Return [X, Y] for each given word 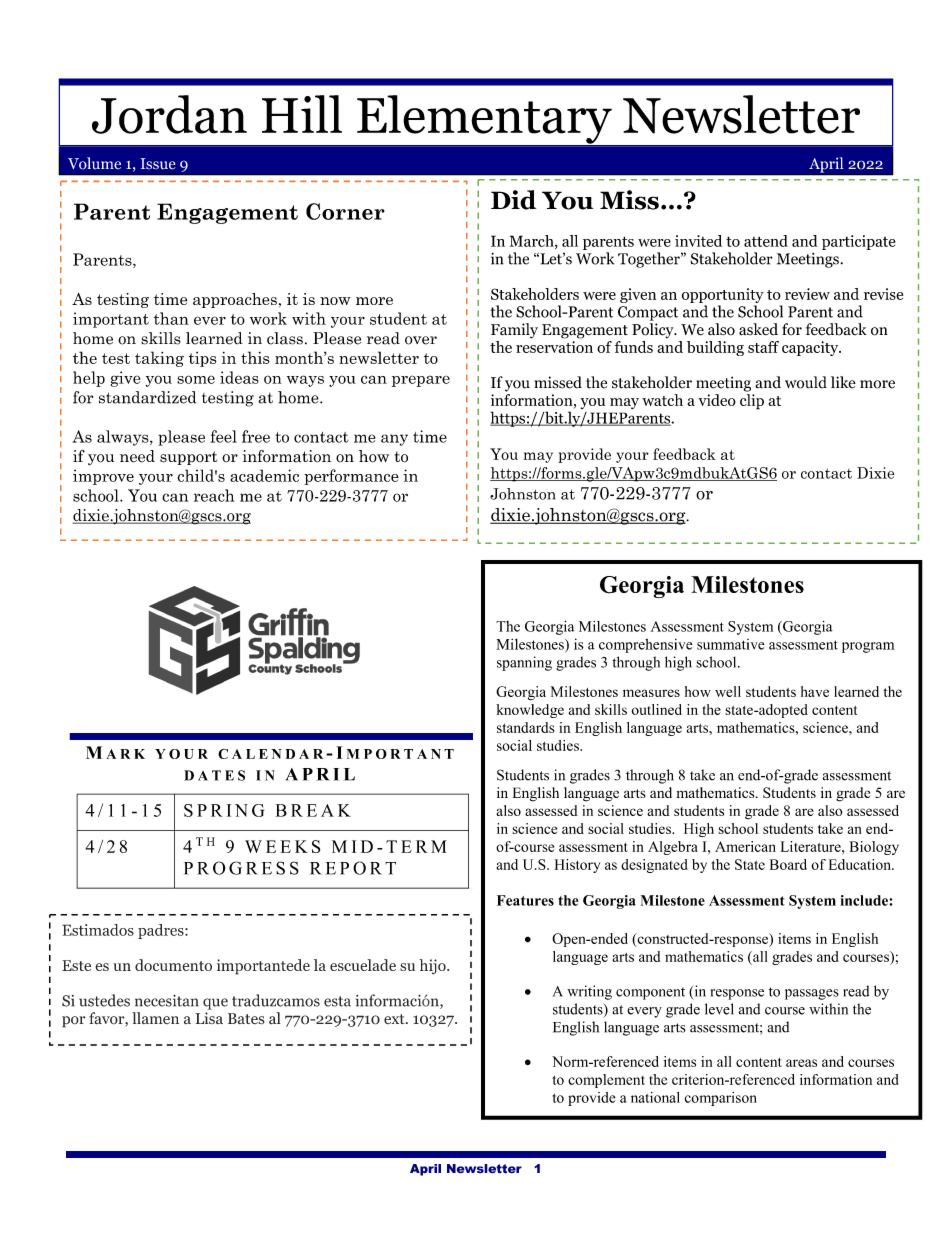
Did [513, 200]
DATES [214, 775]
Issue [158, 164]
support [188, 458]
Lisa [209, 1018]
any [394, 440]
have [815, 691]
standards [526, 727]
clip [752, 402]
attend [766, 241]
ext [395, 1019]
